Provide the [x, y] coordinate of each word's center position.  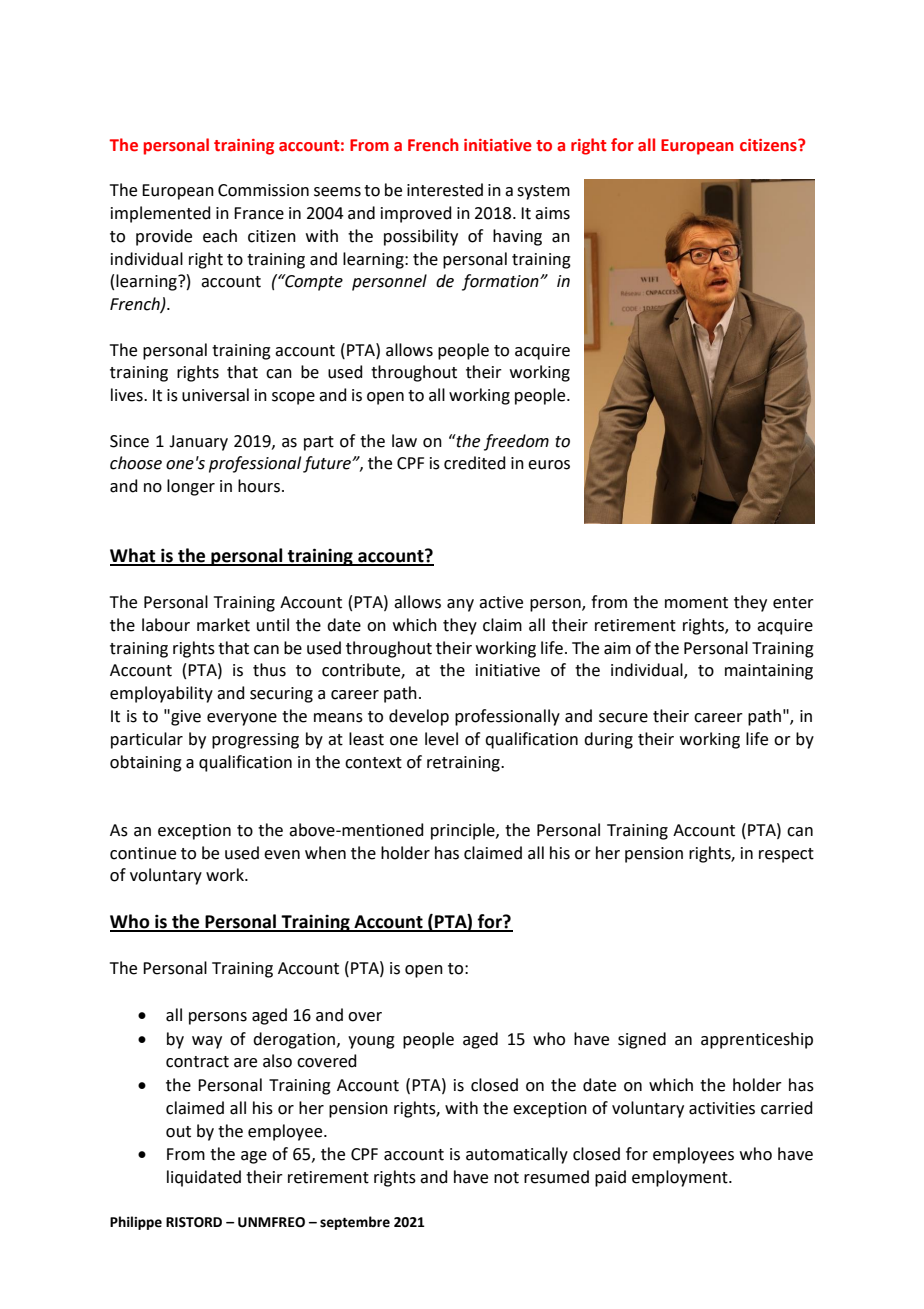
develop [419, 717]
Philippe [136, 1223]
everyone [242, 719]
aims [552, 213]
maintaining [769, 672]
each [220, 236]
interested [445, 190]
